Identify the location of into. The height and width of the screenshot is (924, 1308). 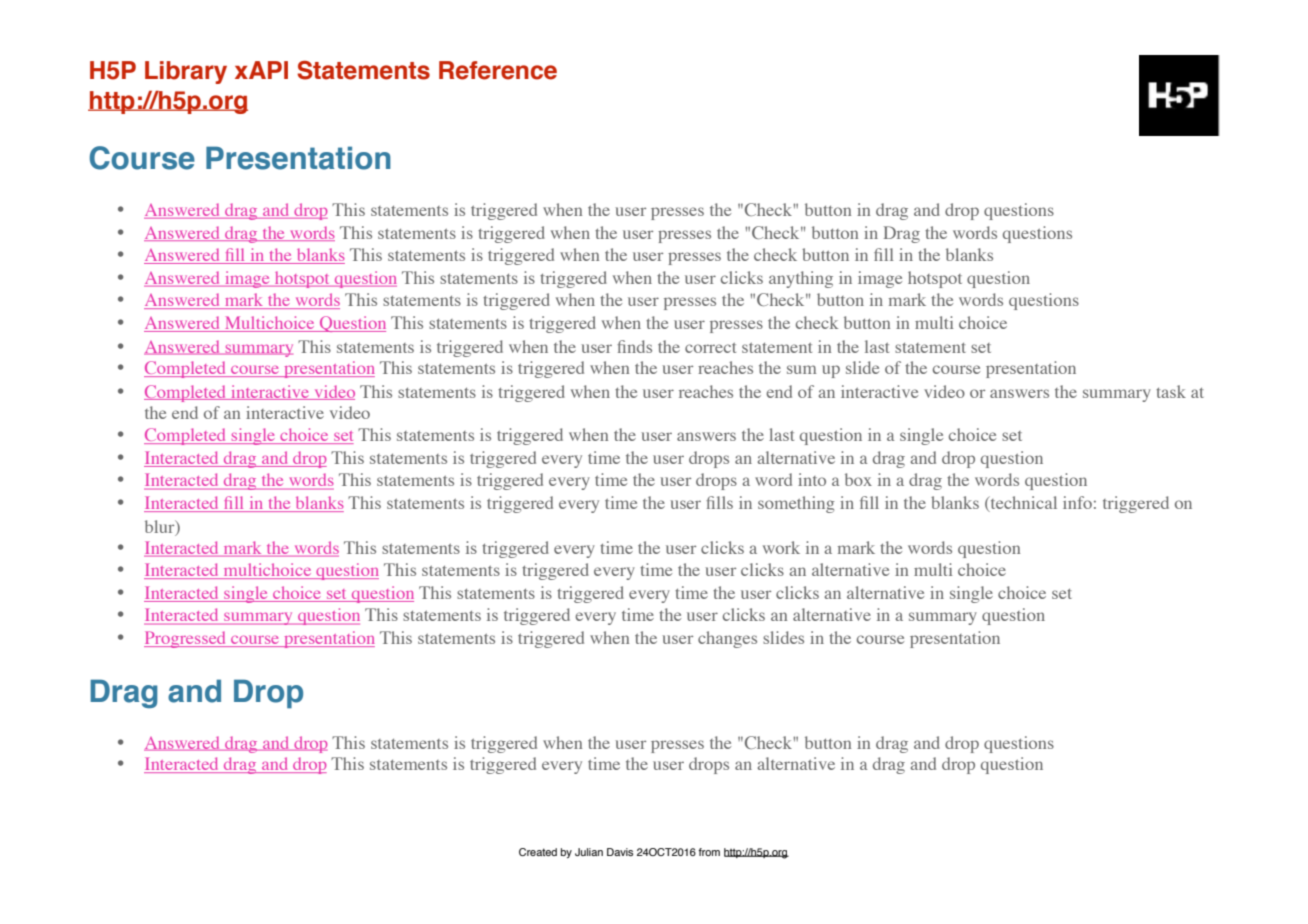
(812, 479).
